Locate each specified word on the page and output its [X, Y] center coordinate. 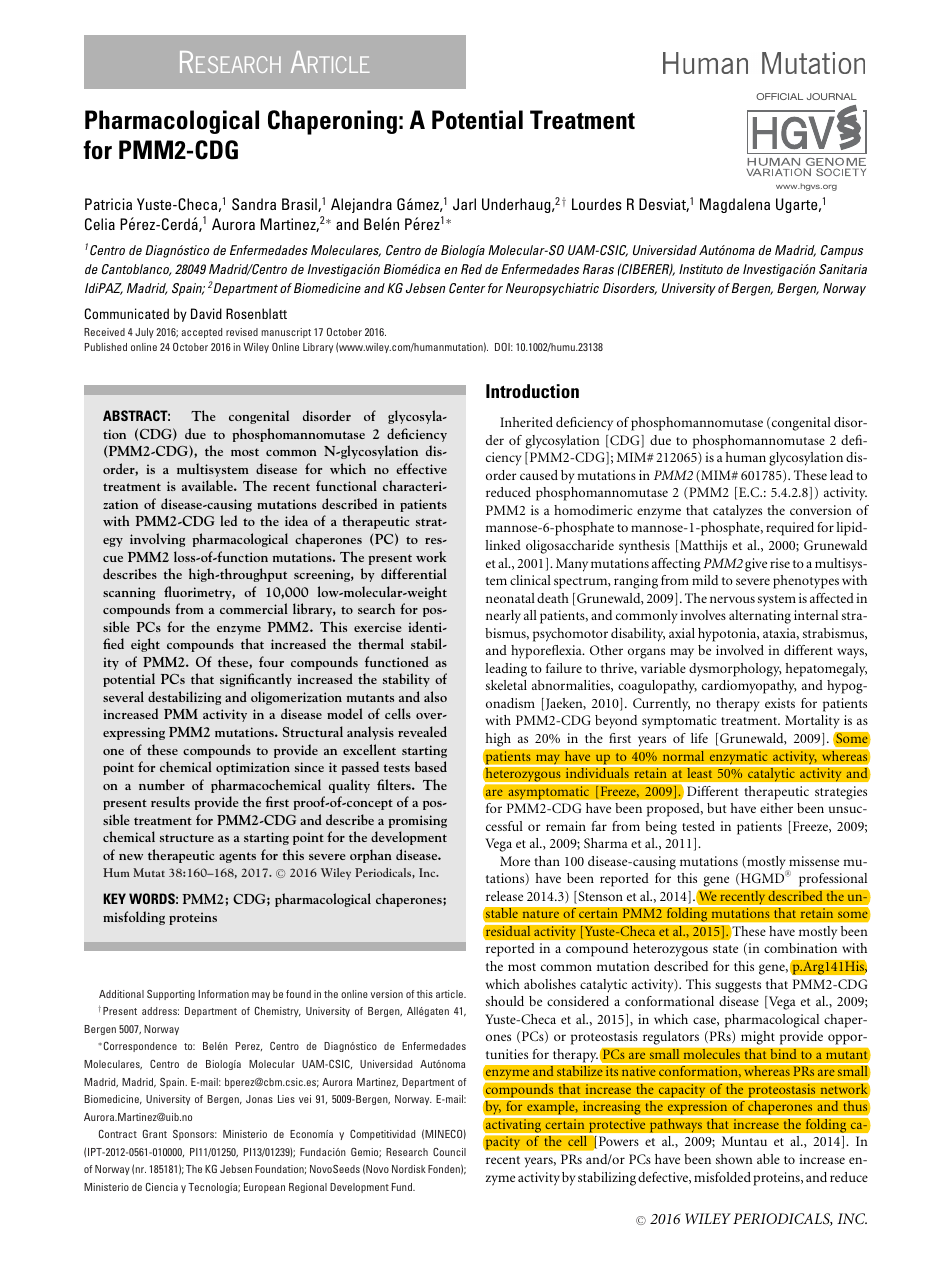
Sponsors [195, 1135]
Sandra [254, 204]
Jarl [464, 204]
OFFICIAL [779, 96]
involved [740, 650]
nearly [503, 617]
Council [449, 1152]
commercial [254, 608]
